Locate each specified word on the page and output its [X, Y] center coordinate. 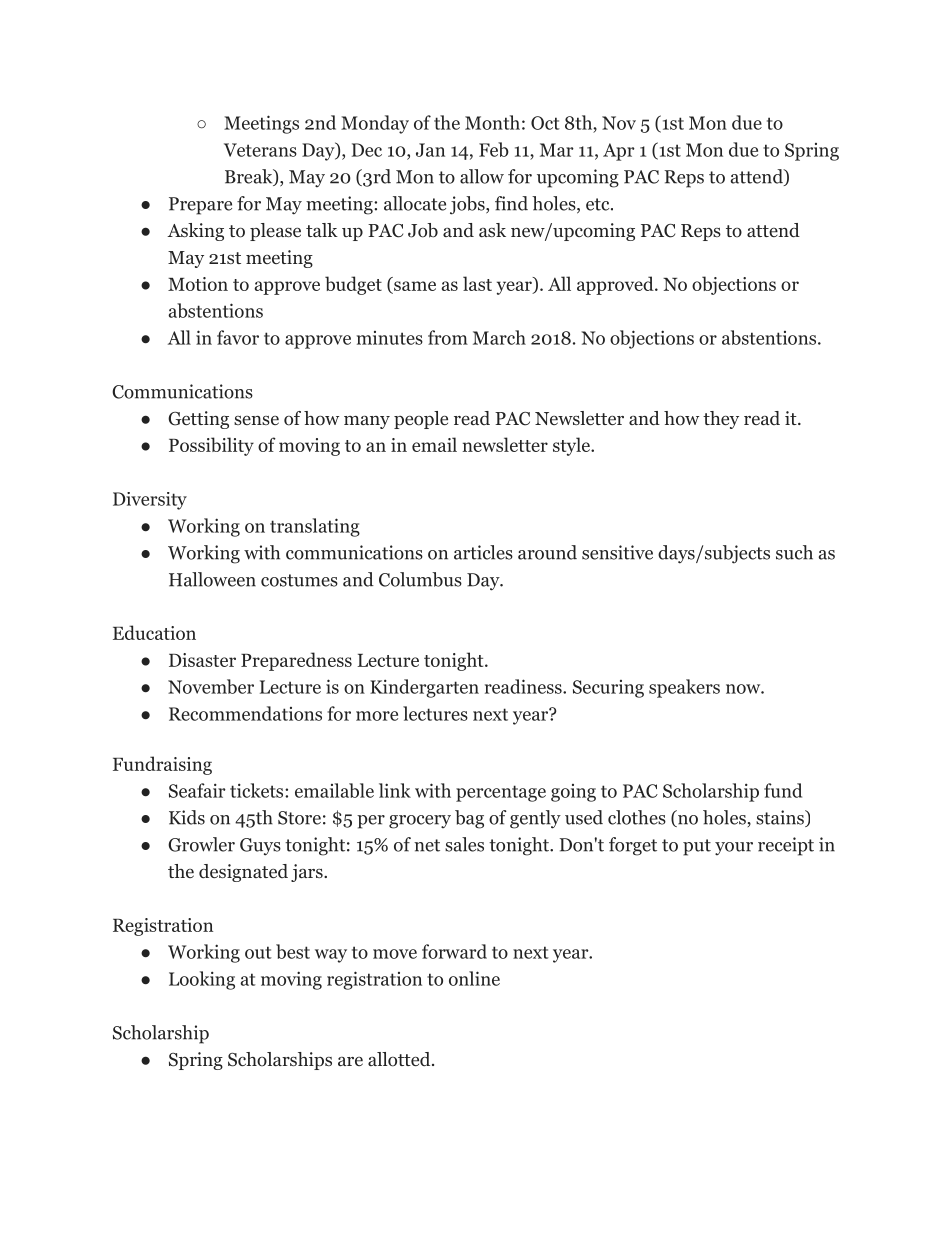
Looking [202, 980]
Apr [619, 152]
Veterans [260, 150]
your [734, 848]
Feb [494, 149]
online [474, 978]
